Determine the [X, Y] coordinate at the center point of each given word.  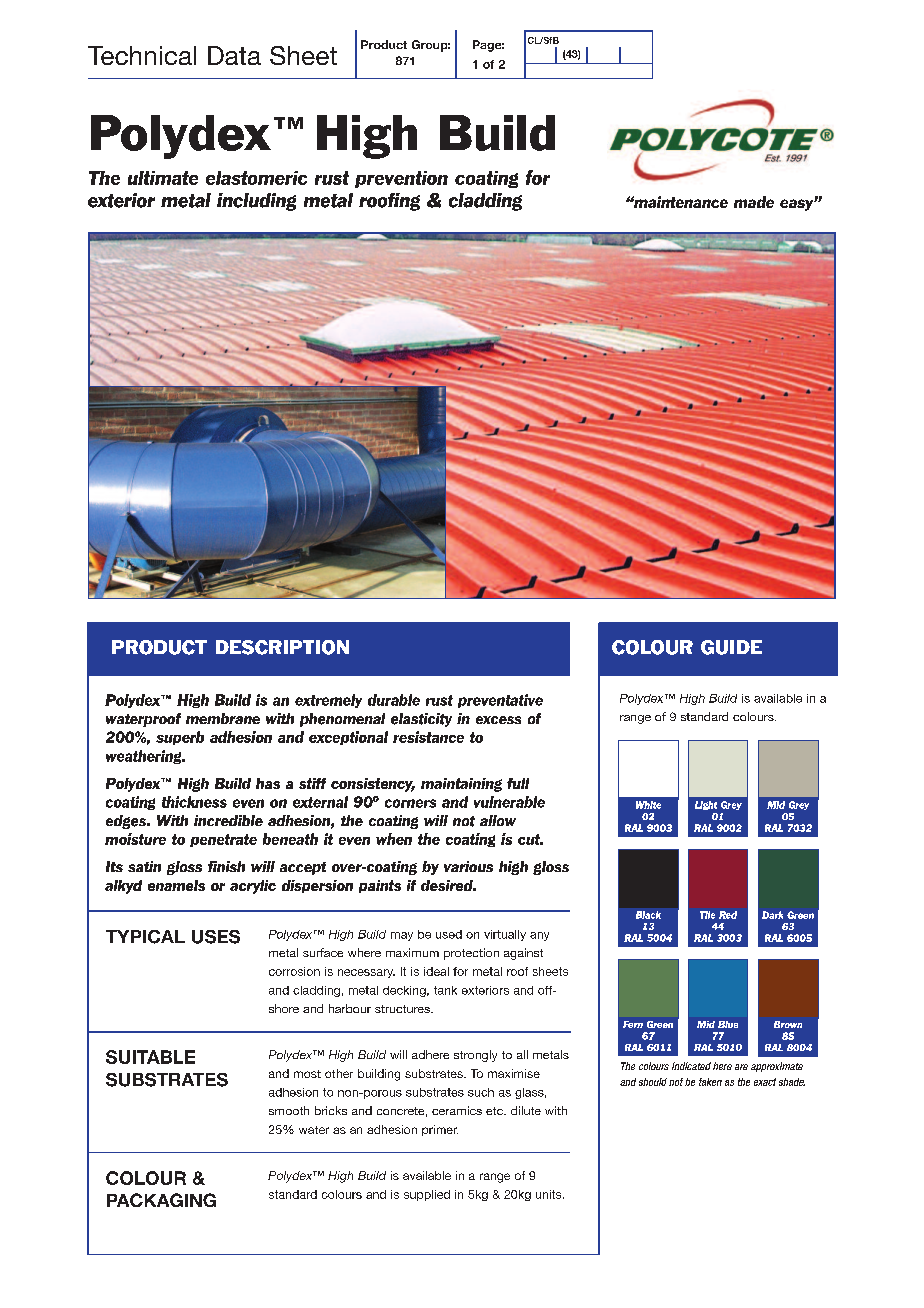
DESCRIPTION [282, 647]
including [256, 202]
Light [706, 805]
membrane [223, 718]
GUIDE [731, 647]
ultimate [163, 178]
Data [234, 55]
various [468, 866]
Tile [707, 915]
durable [394, 700]
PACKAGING [161, 1200]
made [754, 202]
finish [226, 866]
